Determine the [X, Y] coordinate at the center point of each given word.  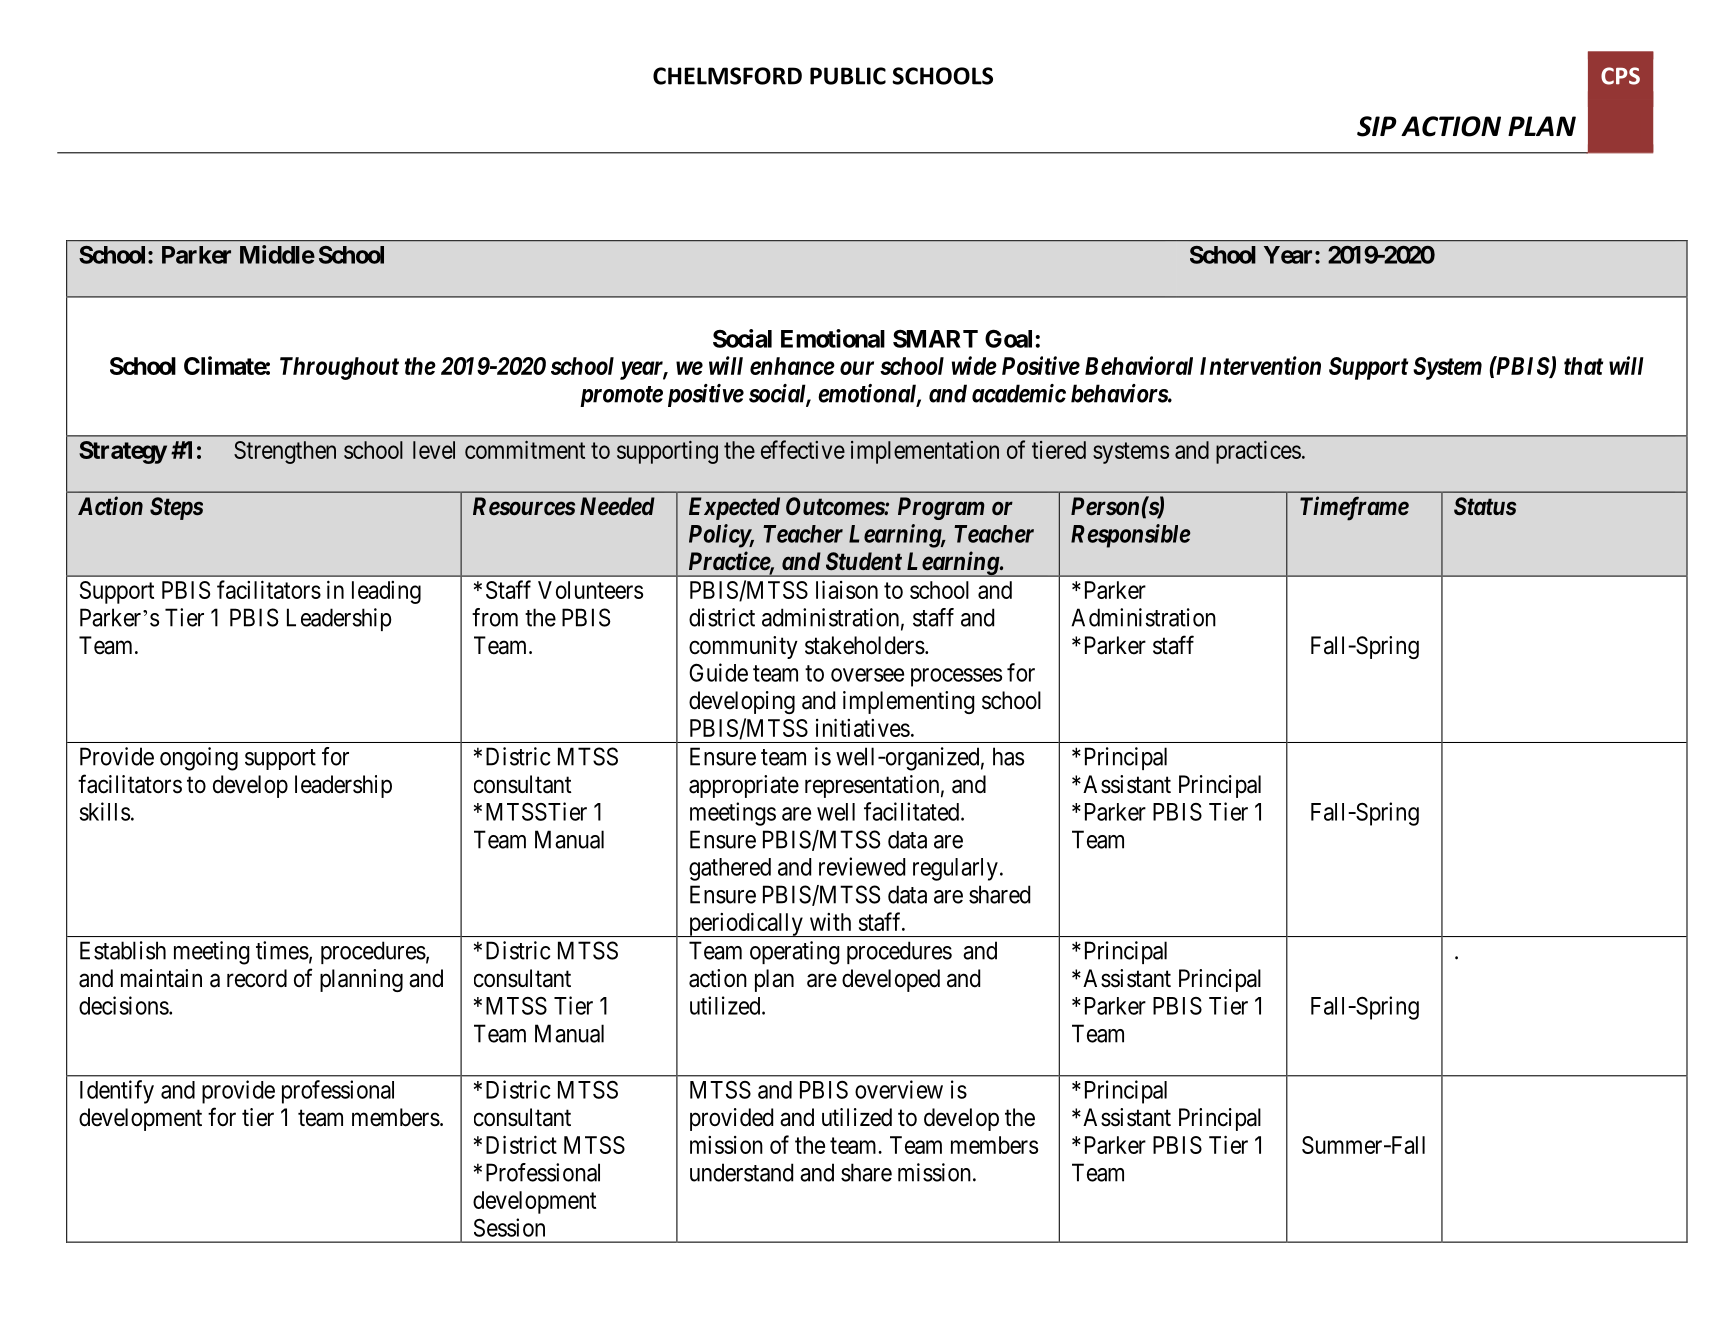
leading [386, 592]
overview [899, 1089]
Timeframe [1354, 508]
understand [741, 1172]
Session [509, 1227]
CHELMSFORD [727, 76]
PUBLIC [848, 76]
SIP [1377, 126]
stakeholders [865, 645]
